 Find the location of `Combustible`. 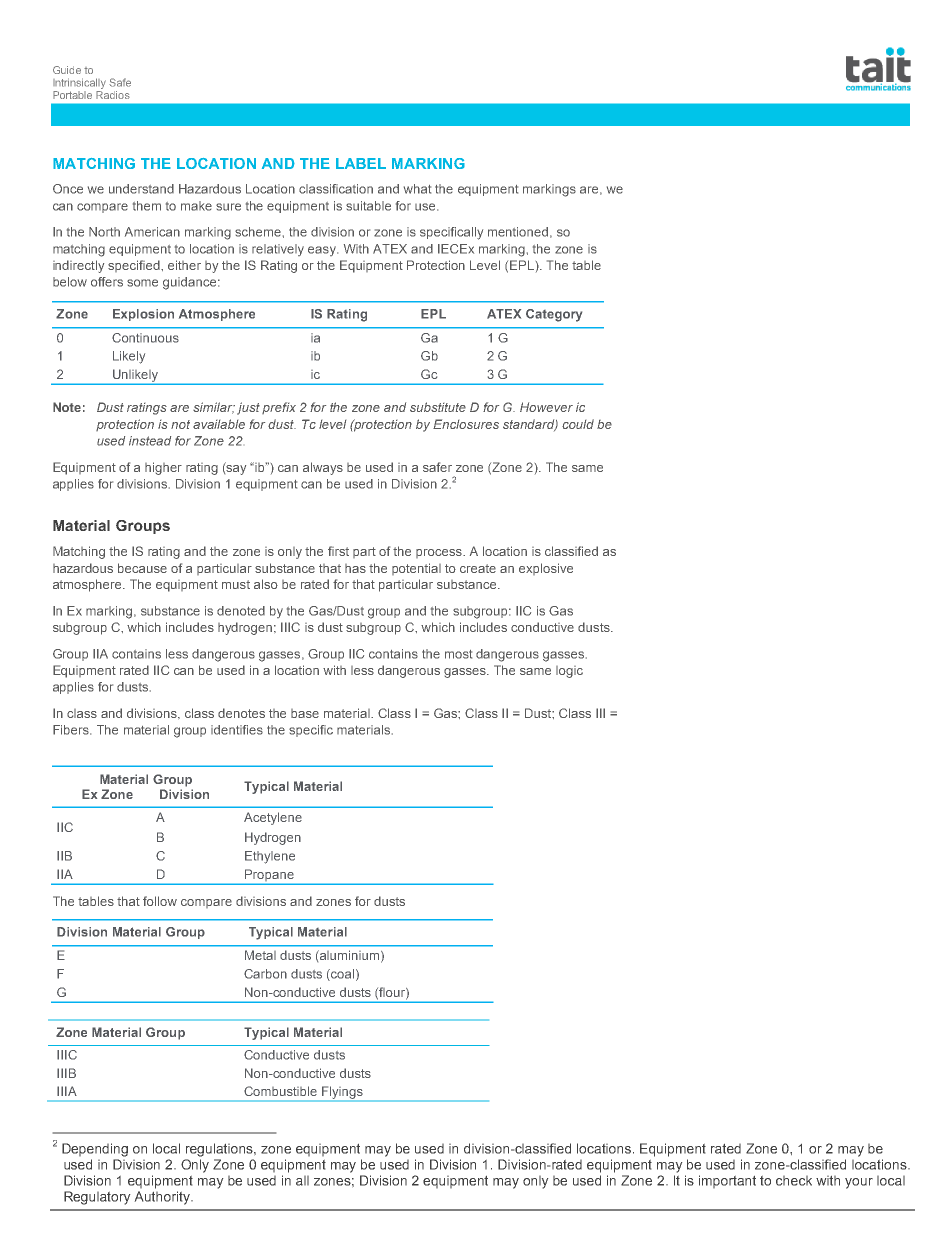

Combustible is located at coordinates (280, 1091).
